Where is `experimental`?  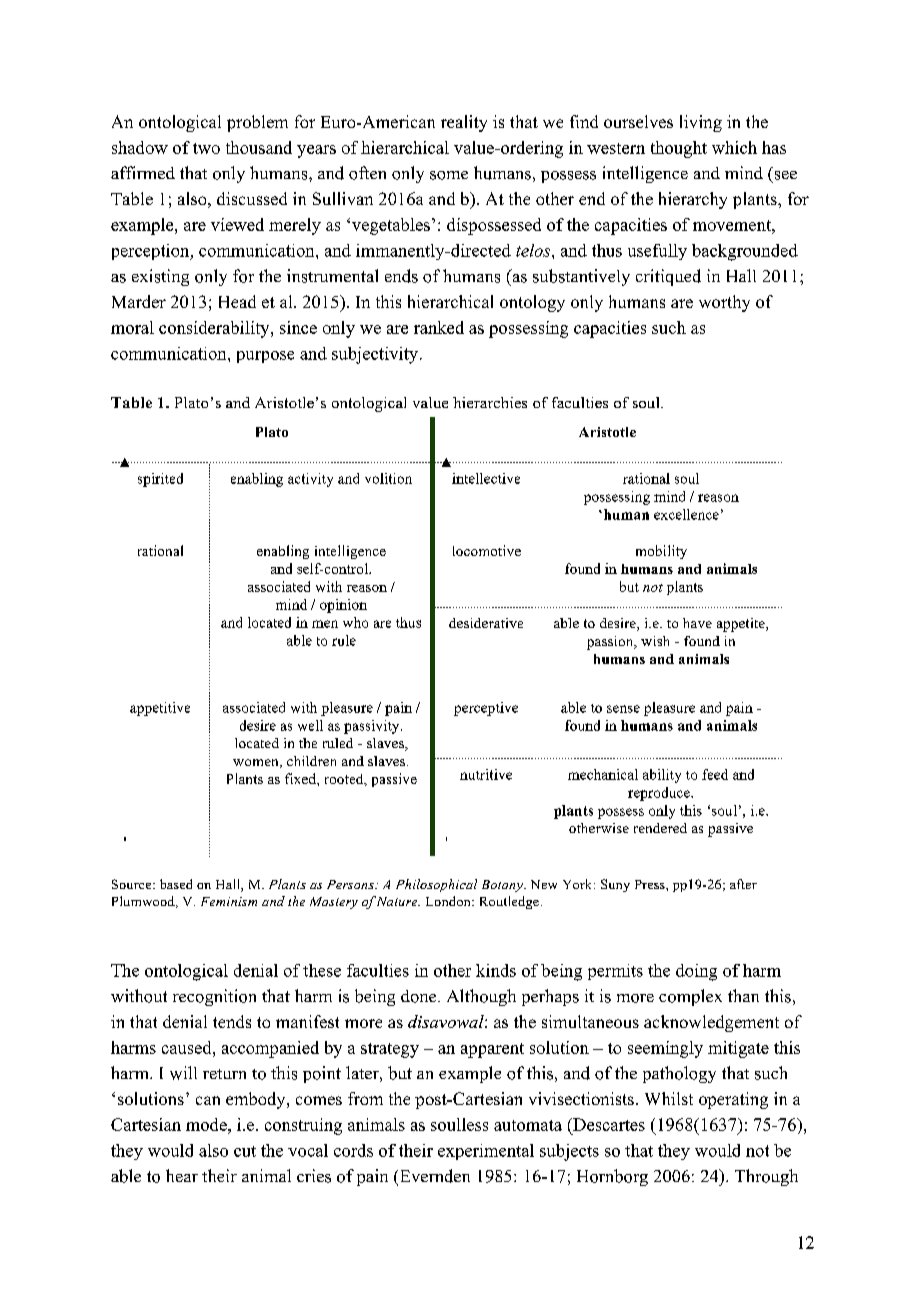 experimental is located at coordinates (486, 1152).
